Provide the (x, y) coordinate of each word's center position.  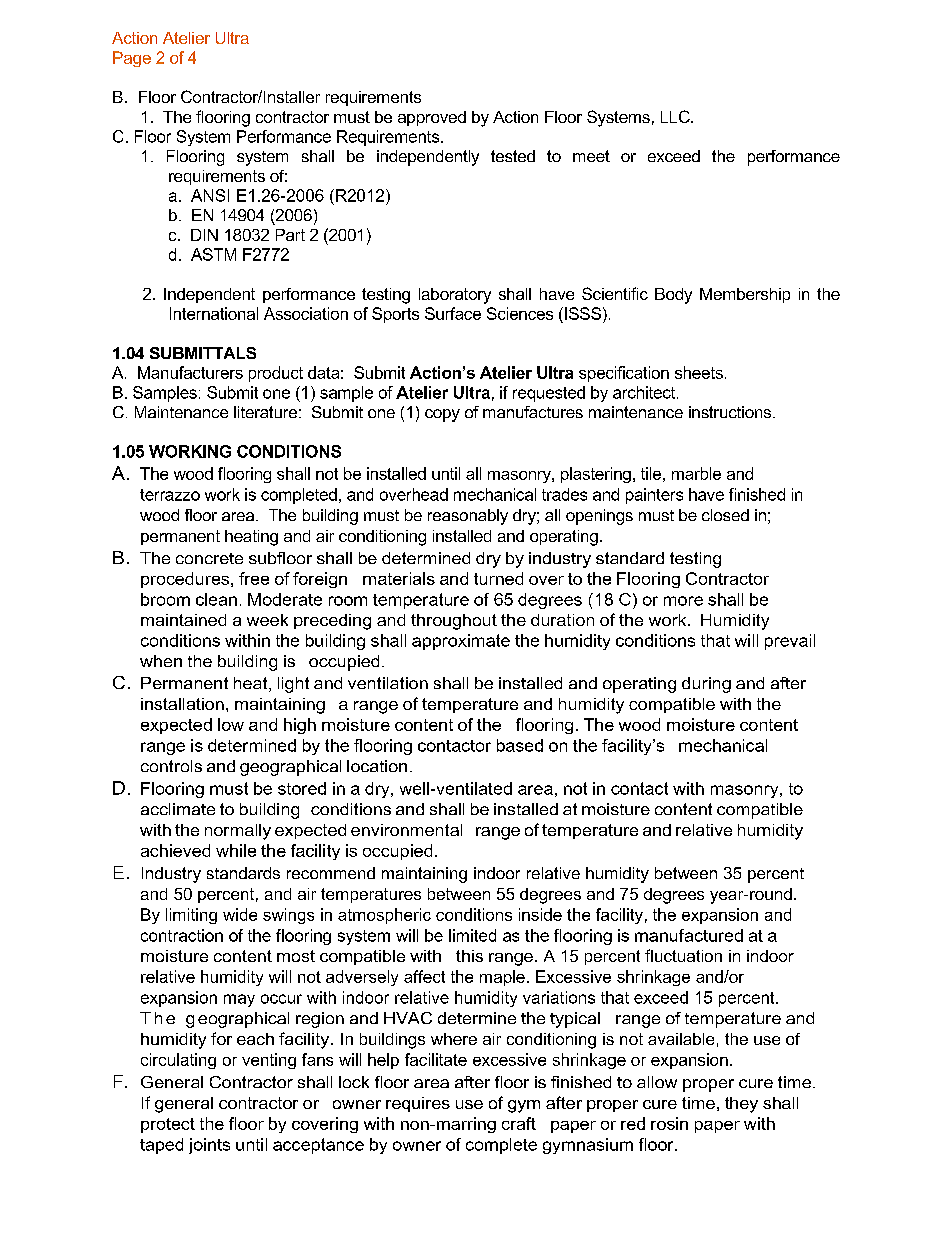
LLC (676, 116)
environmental (406, 830)
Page (132, 59)
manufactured (689, 935)
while (236, 850)
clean (216, 599)
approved (432, 118)
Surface (453, 313)
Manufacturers (190, 372)
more (683, 601)
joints (209, 1146)
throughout (454, 622)
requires (418, 1104)
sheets (699, 372)
